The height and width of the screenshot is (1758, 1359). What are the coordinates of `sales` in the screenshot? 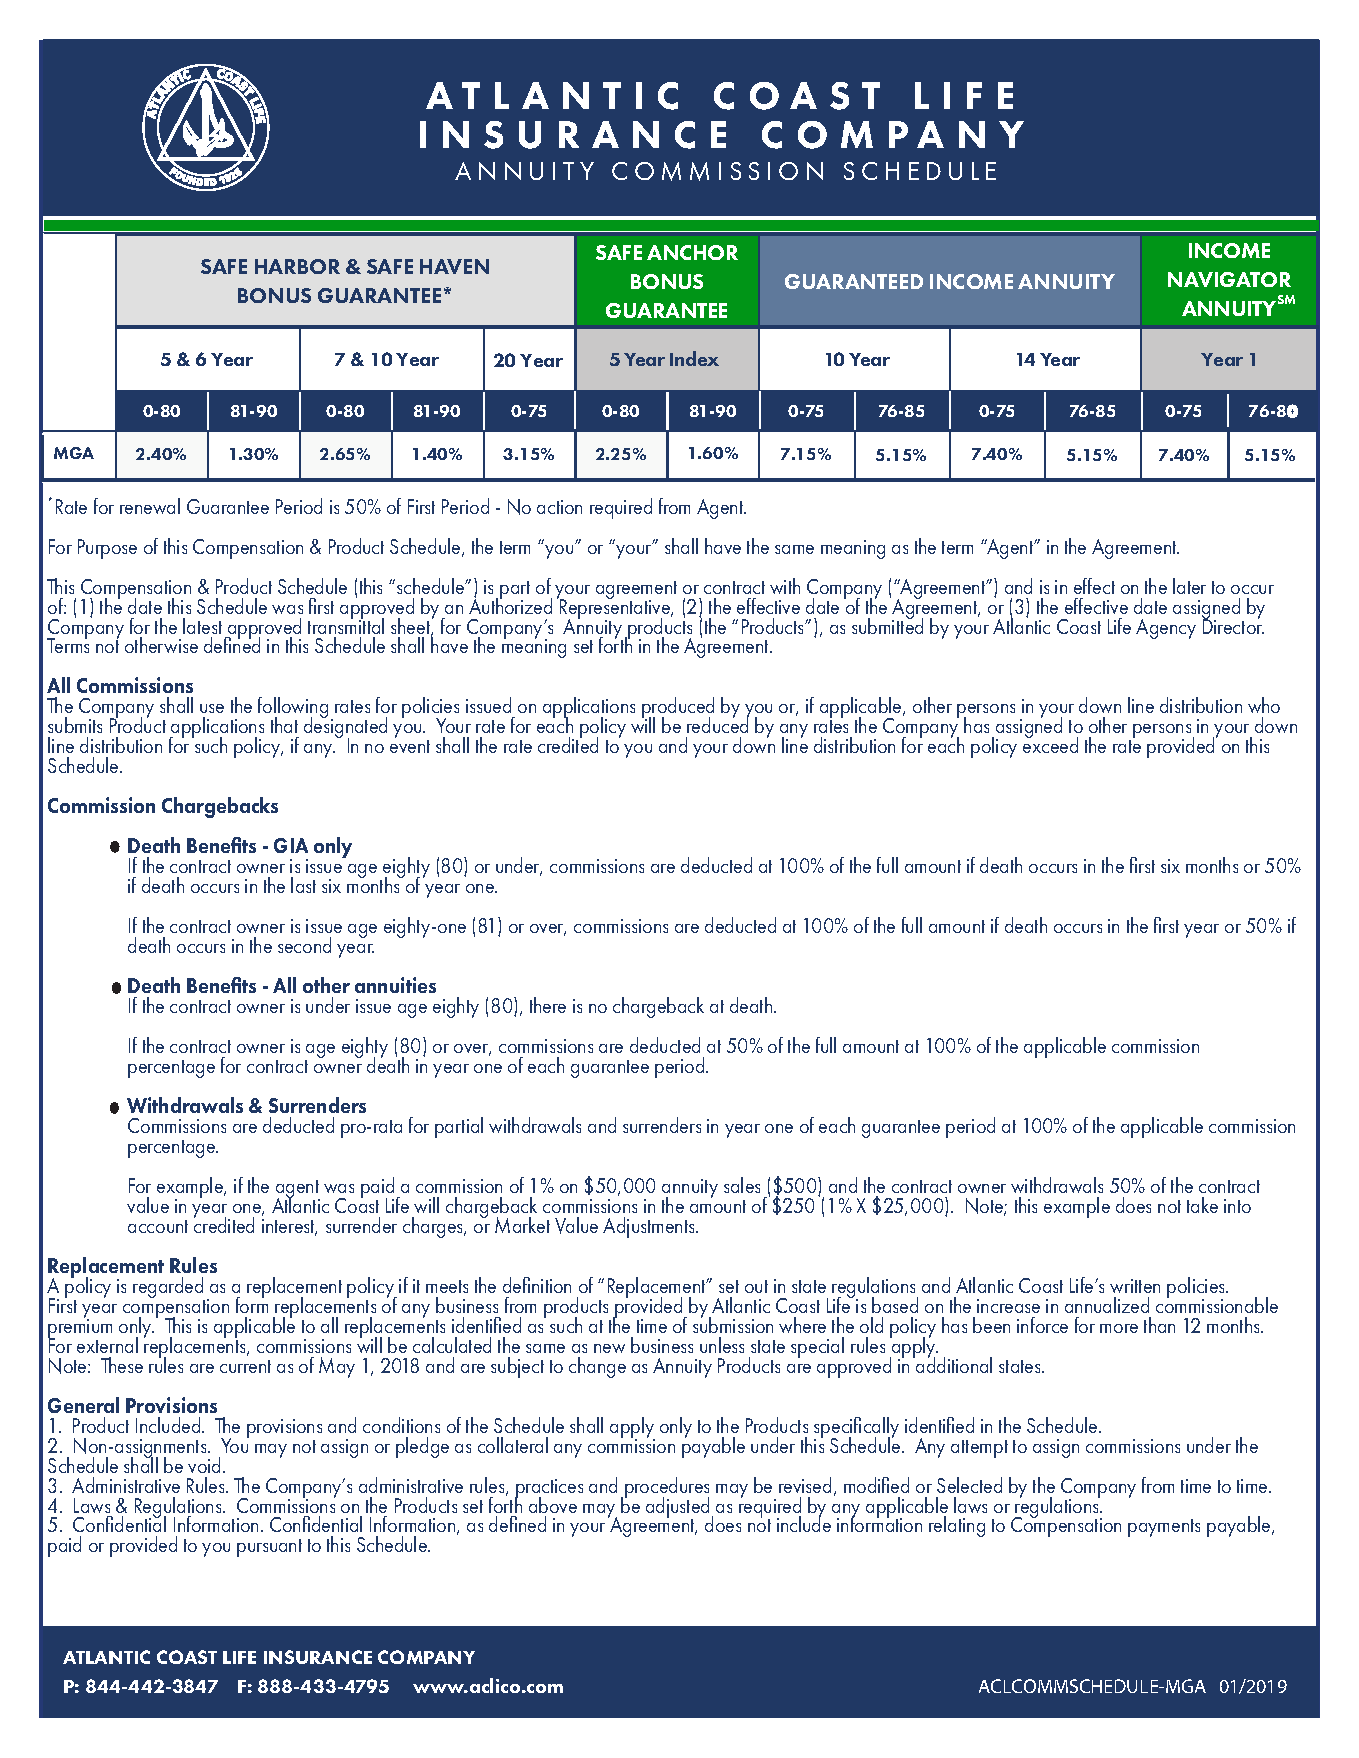 It's located at (742, 1185).
